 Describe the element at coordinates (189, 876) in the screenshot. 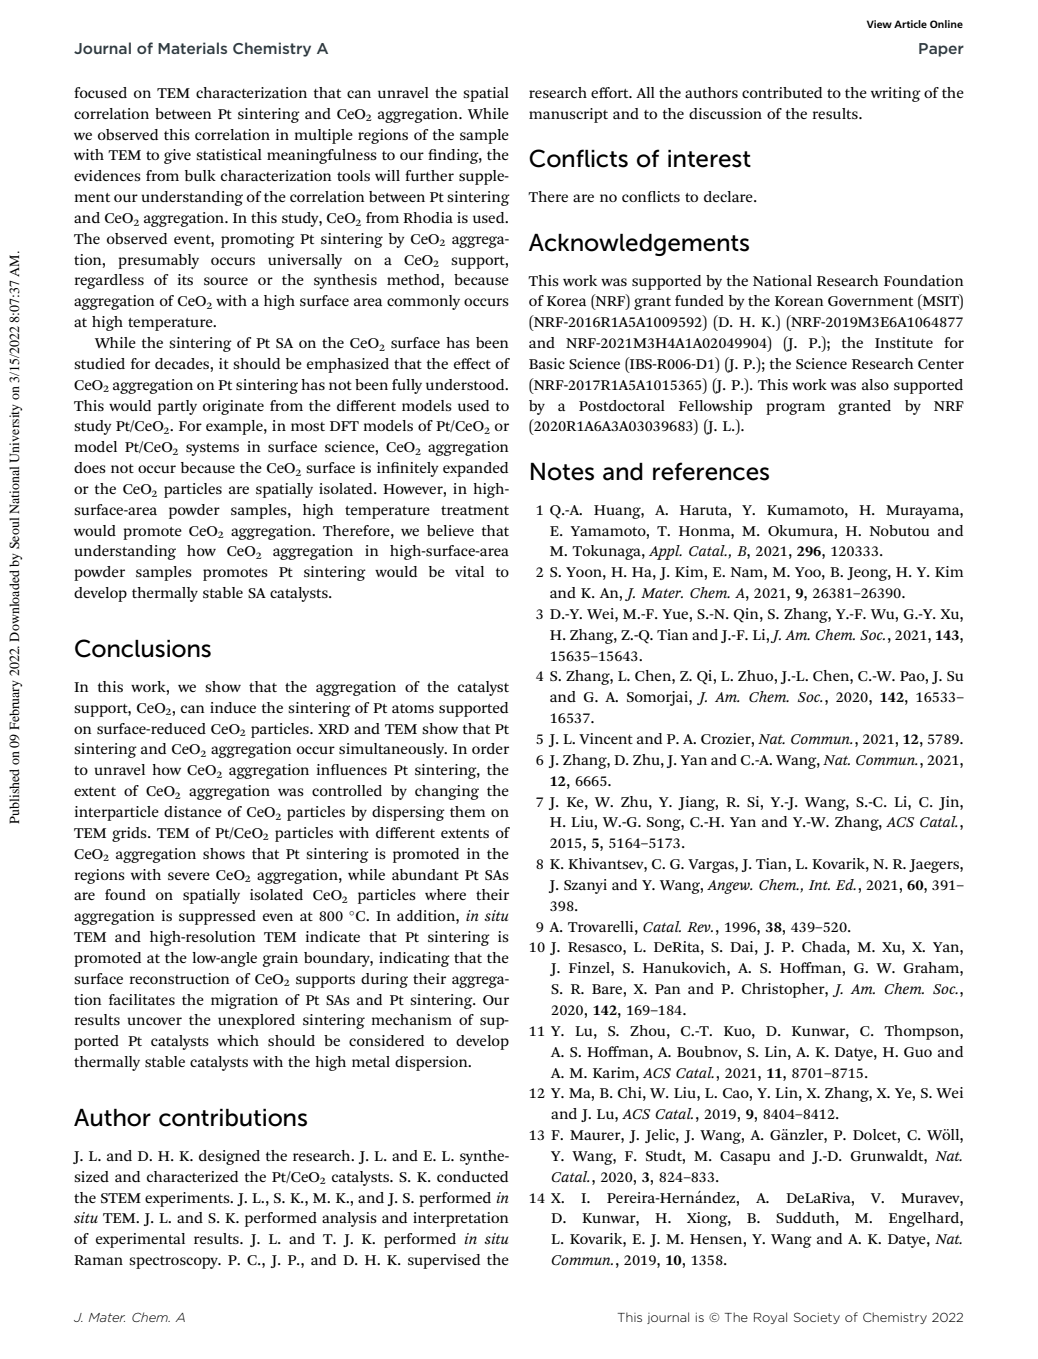

I see `severe` at that location.
